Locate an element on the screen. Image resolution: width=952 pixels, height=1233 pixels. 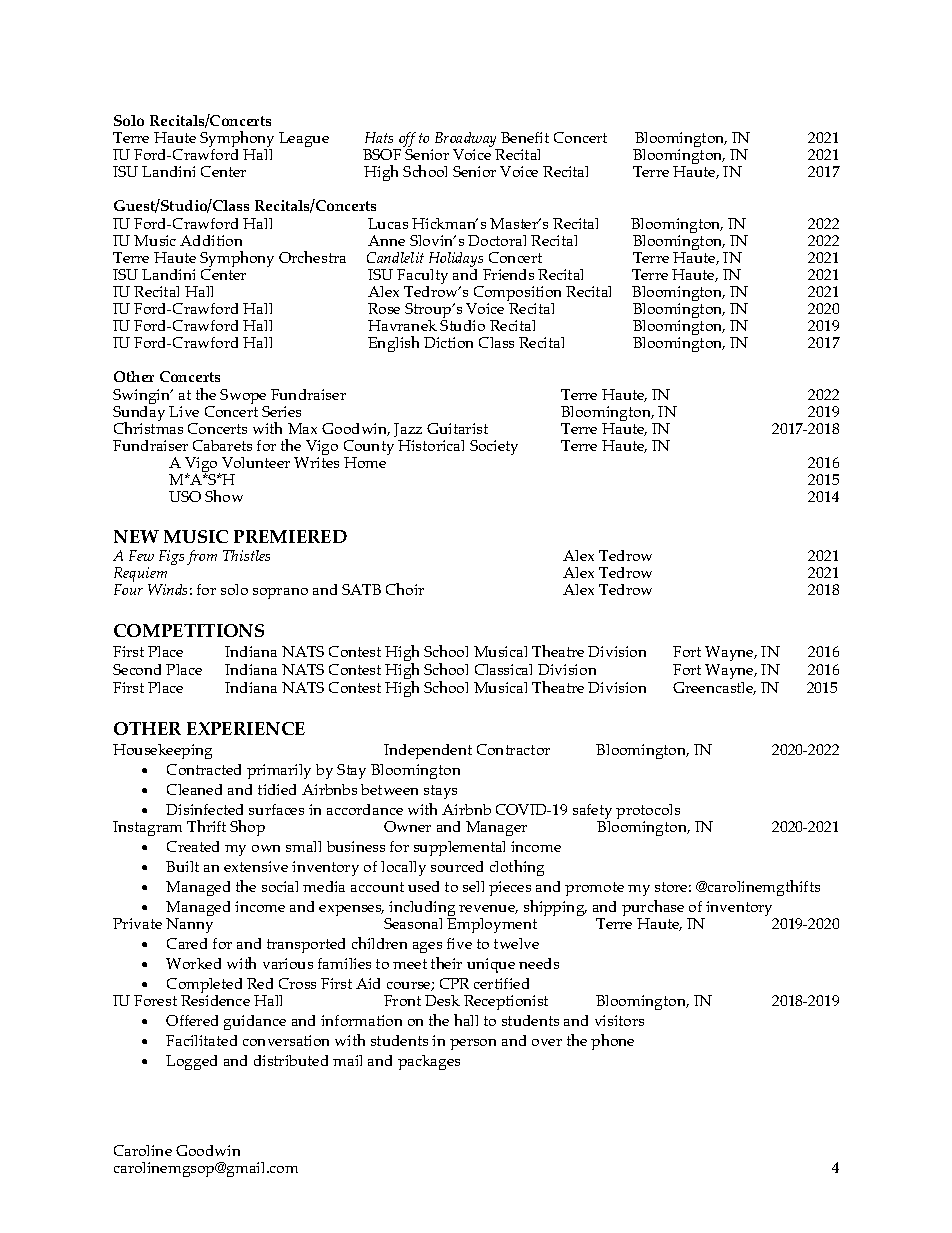
Owner is located at coordinates (407, 826).
